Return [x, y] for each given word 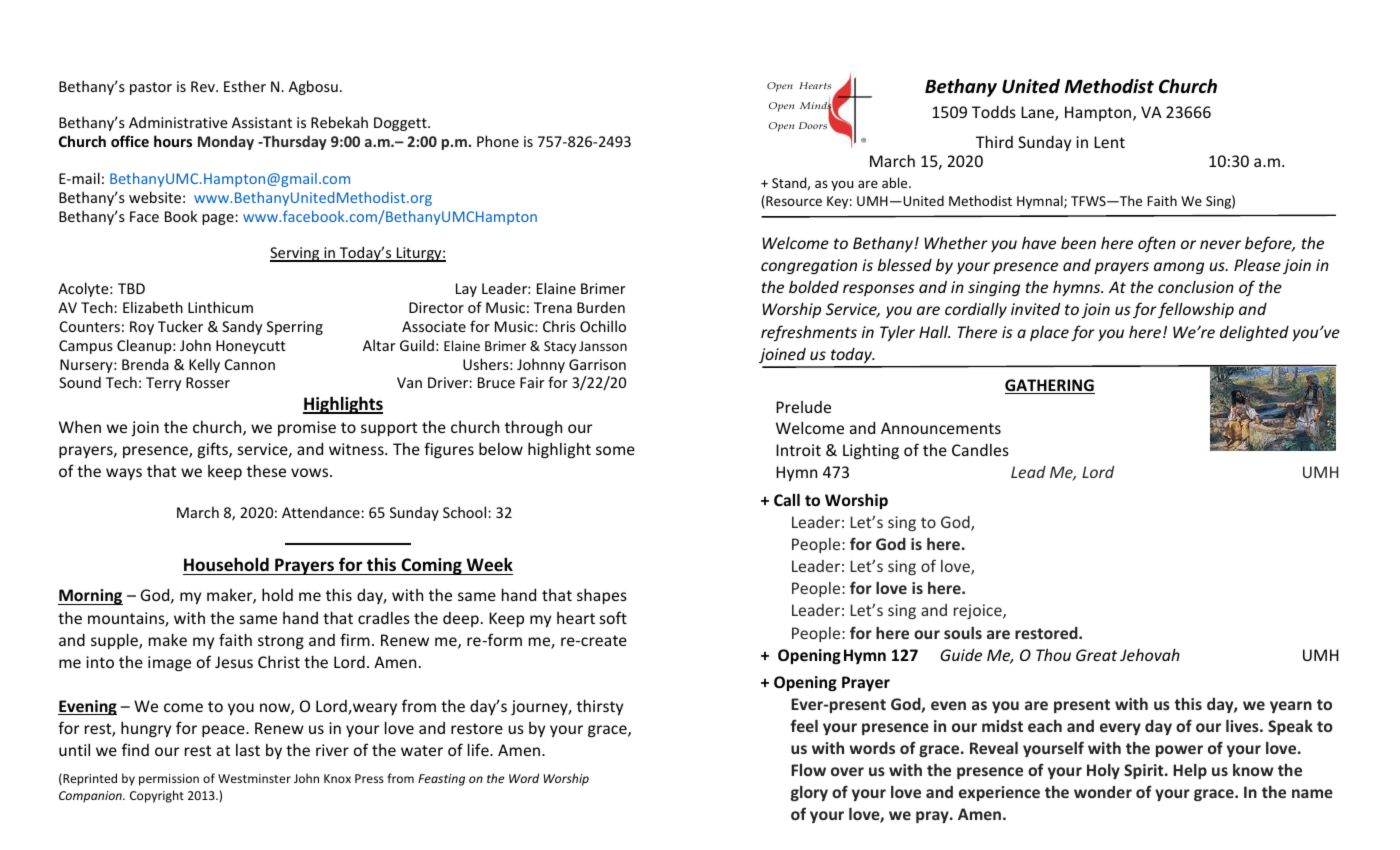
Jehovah [1150, 654]
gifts [214, 450]
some [615, 450]
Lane [1038, 113]
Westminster [254, 778]
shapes [602, 596]
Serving [296, 254]
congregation [809, 266]
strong [281, 642]
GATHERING [1050, 386]
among [1179, 268]
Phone [498, 141]
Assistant [262, 122]
